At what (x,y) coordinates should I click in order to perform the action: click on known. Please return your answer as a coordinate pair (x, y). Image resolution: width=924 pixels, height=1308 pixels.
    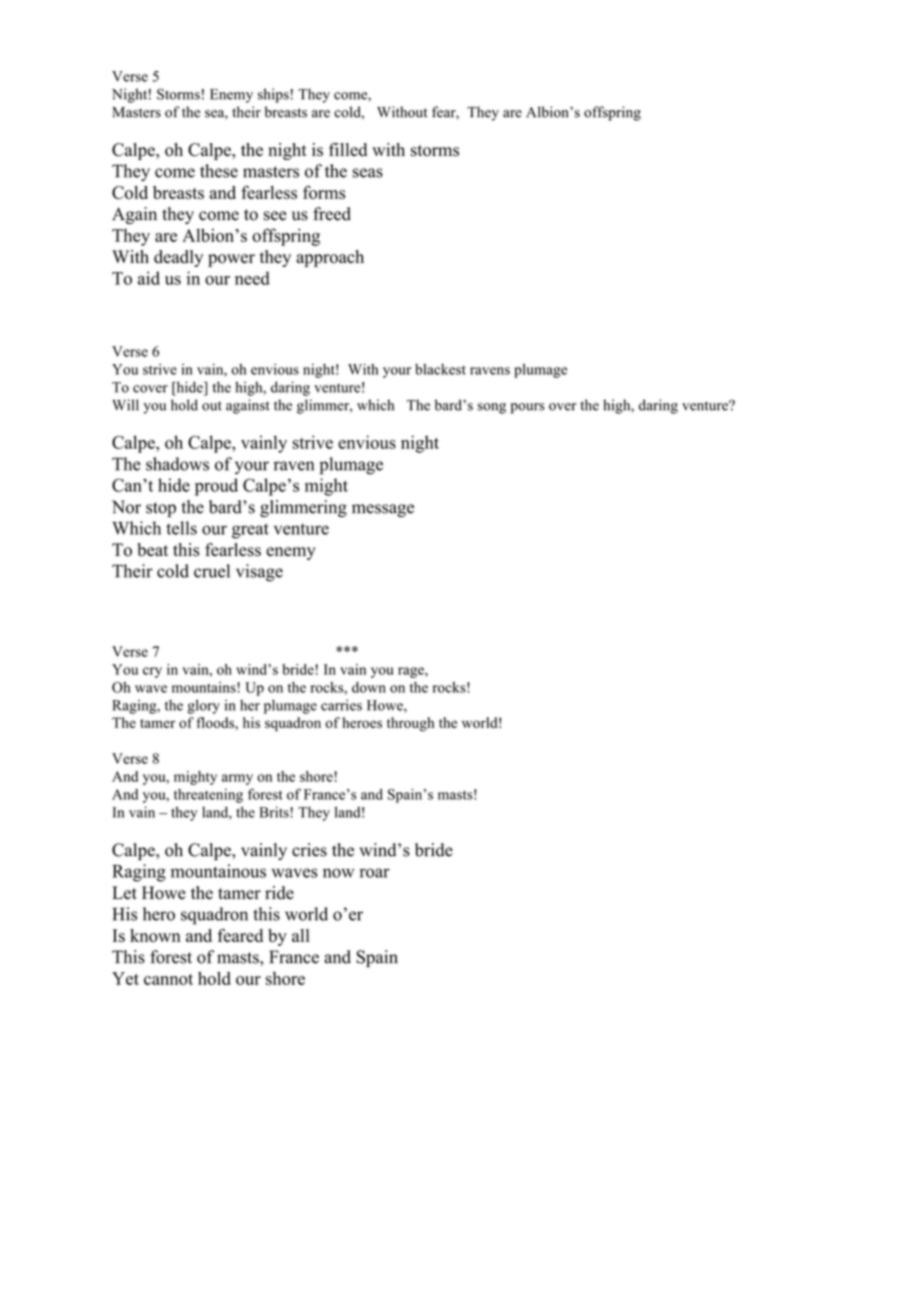
    Looking at the image, I should click on (155, 935).
